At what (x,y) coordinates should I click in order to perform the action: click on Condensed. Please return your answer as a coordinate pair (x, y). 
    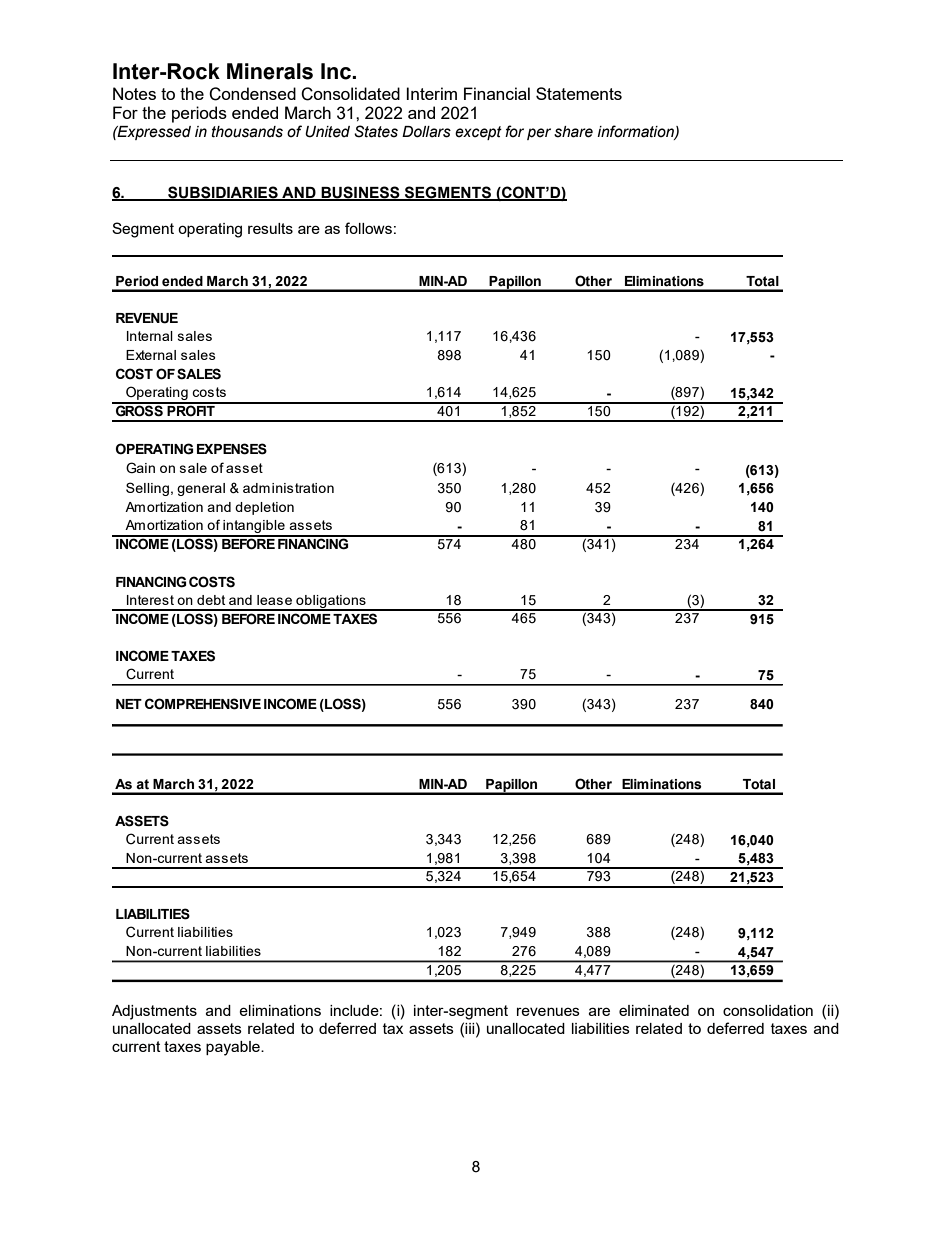
    Looking at the image, I should click on (252, 94).
